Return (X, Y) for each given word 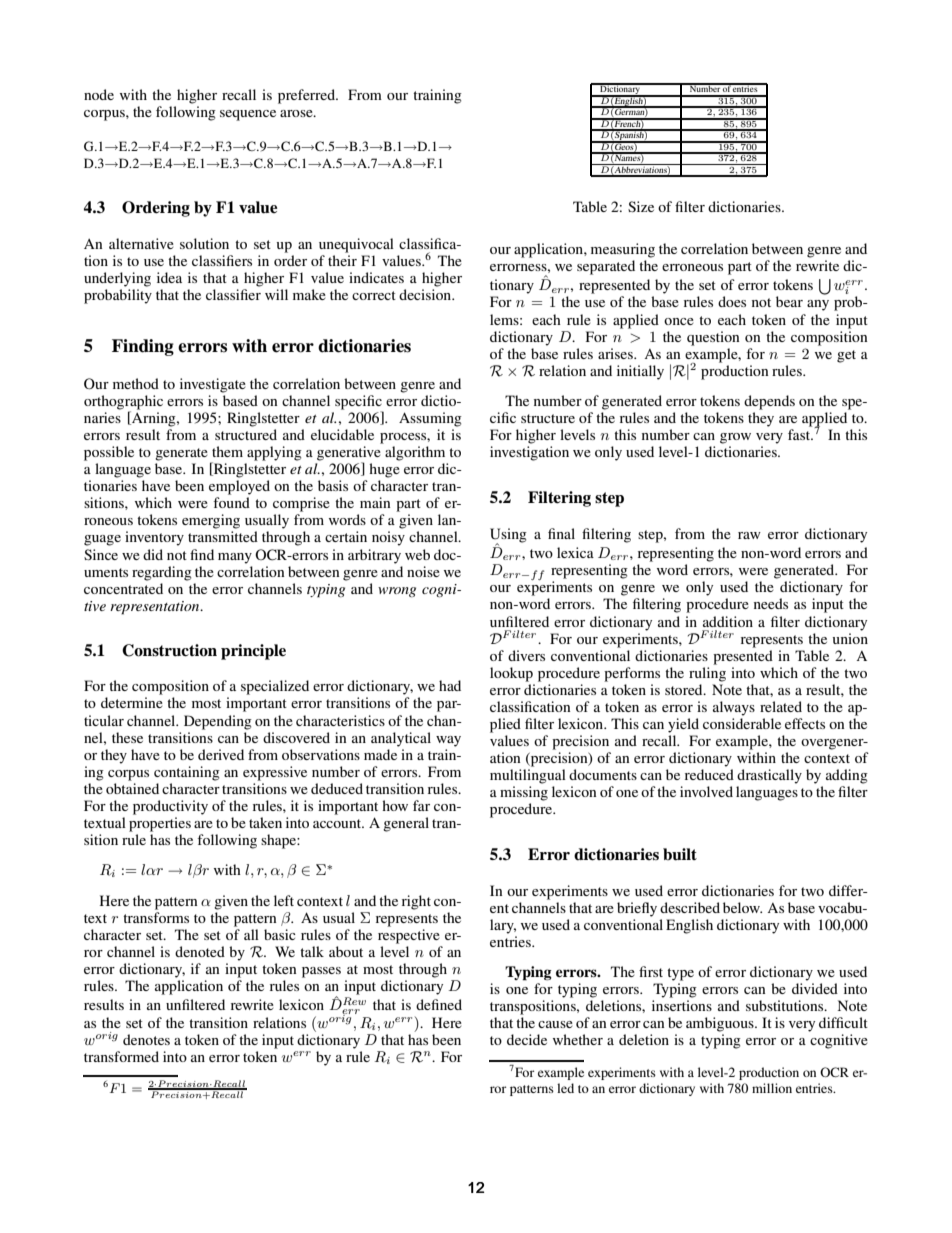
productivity (170, 807)
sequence (248, 115)
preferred (307, 96)
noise (423, 571)
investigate (213, 385)
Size (641, 206)
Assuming (430, 419)
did (153, 554)
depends (769, 402)
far (421, 805)
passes (321, 972)
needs (771, 603)
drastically (769, 776)
